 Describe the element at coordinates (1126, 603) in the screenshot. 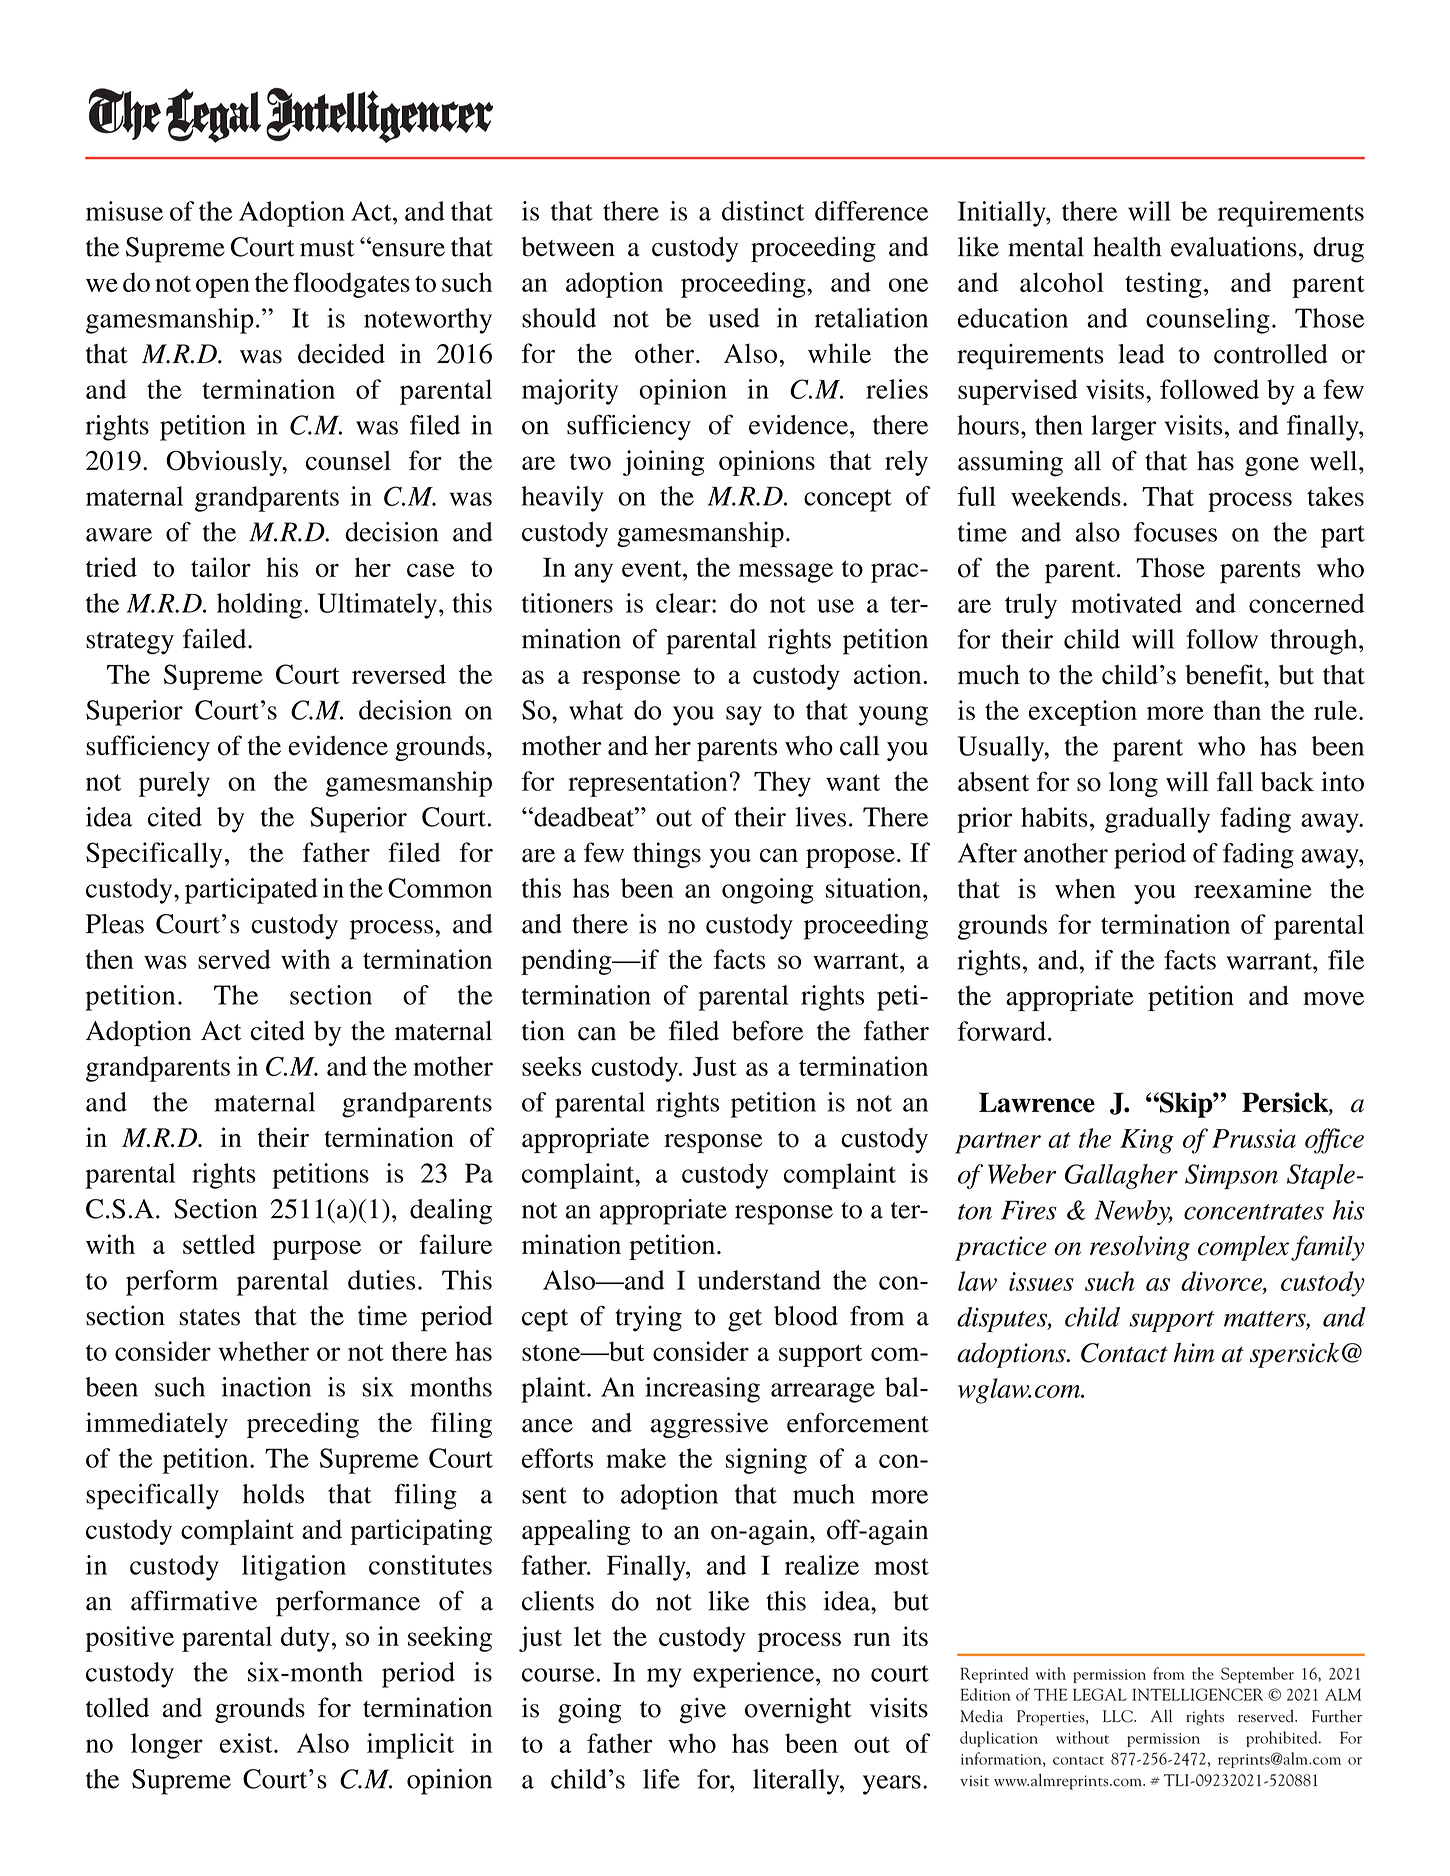

I see `motivated` at that location.
